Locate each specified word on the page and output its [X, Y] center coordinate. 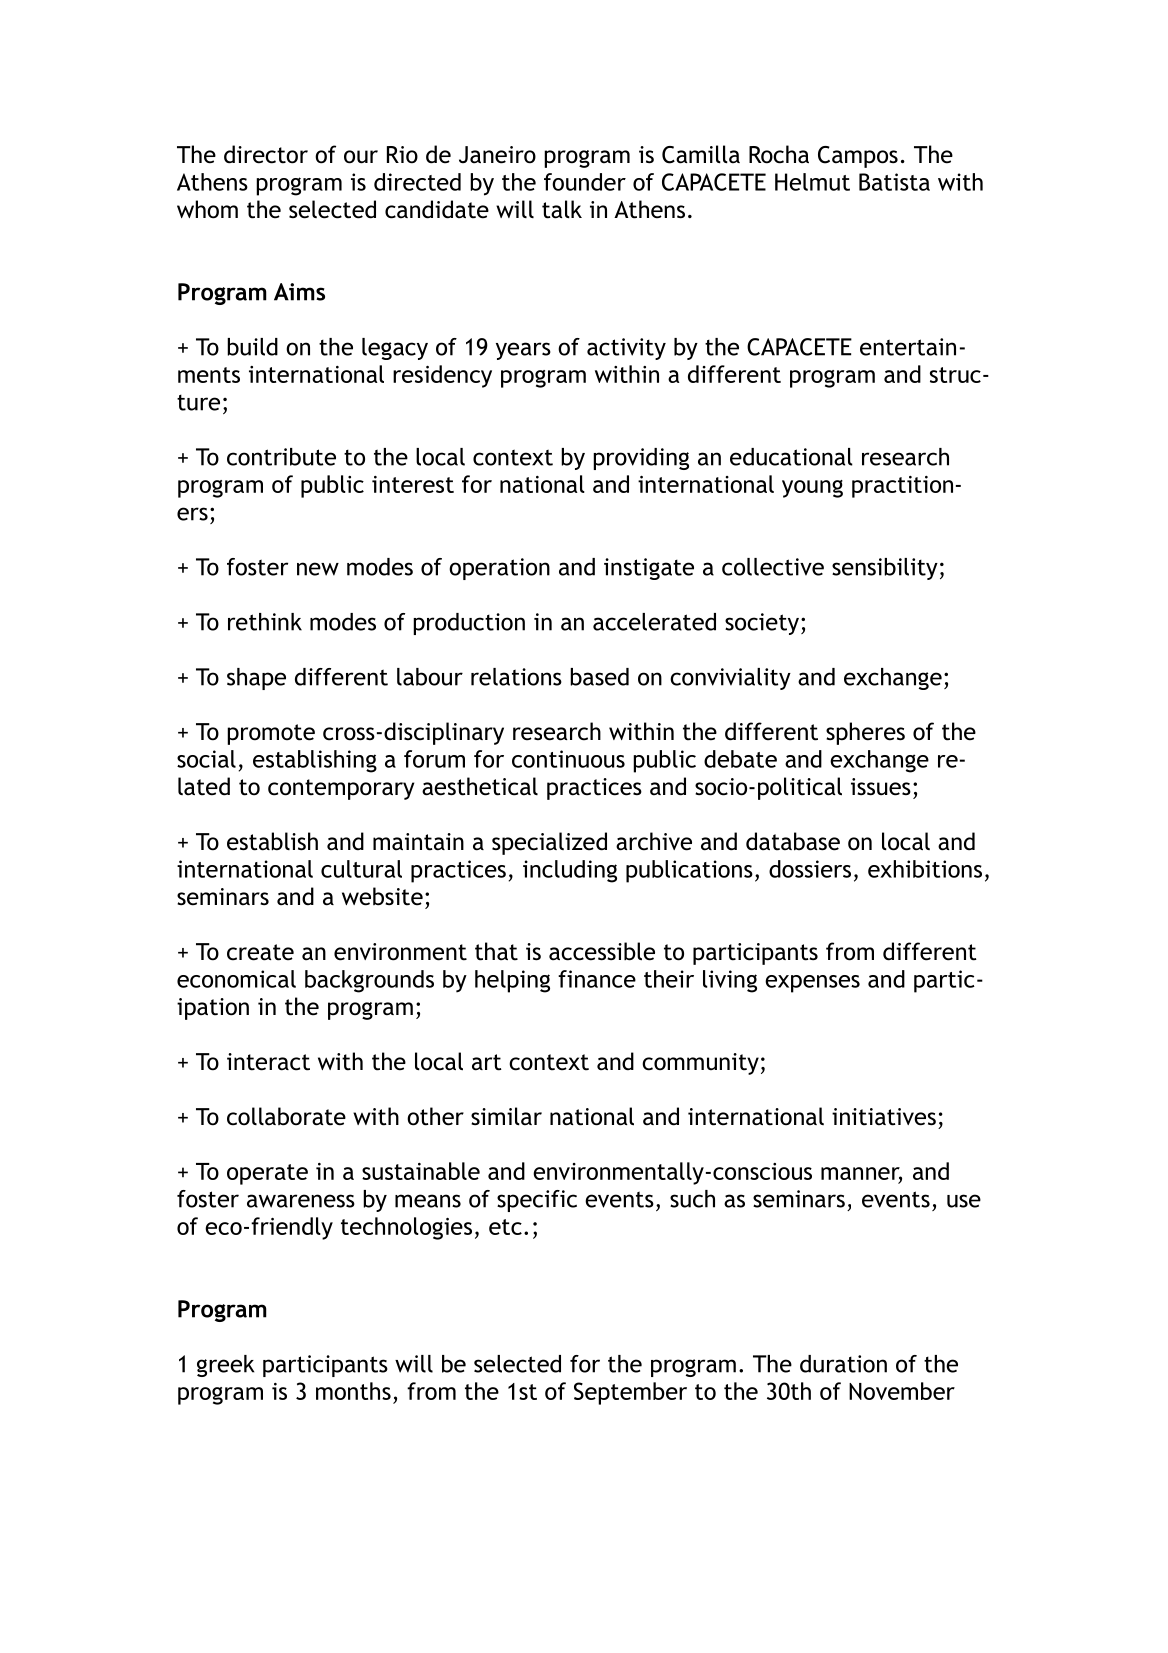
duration [843, 1364]
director [266, 154]
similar [506, 1116]
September [630, 1393]
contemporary [341, 789]
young [812, 489]
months [353, 1391]
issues [881, 787]
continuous [568, 759]
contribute [281, 457]
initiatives [884, 1117]
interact [268, 1062]
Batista [894, 182]
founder [585, 182]
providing [641, 459]
